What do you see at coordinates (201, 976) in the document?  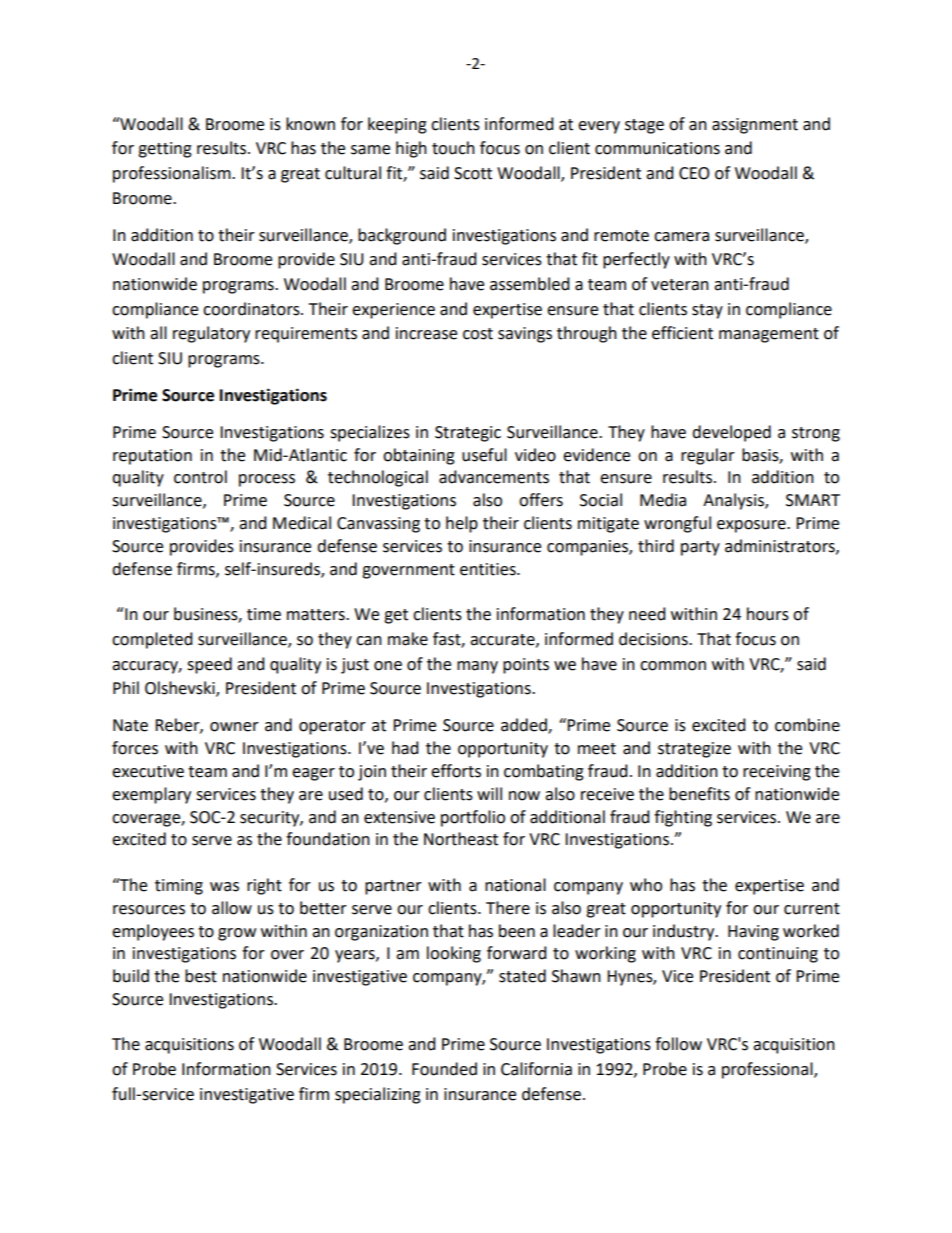 I see `best` at bounding box center [201, 976].
